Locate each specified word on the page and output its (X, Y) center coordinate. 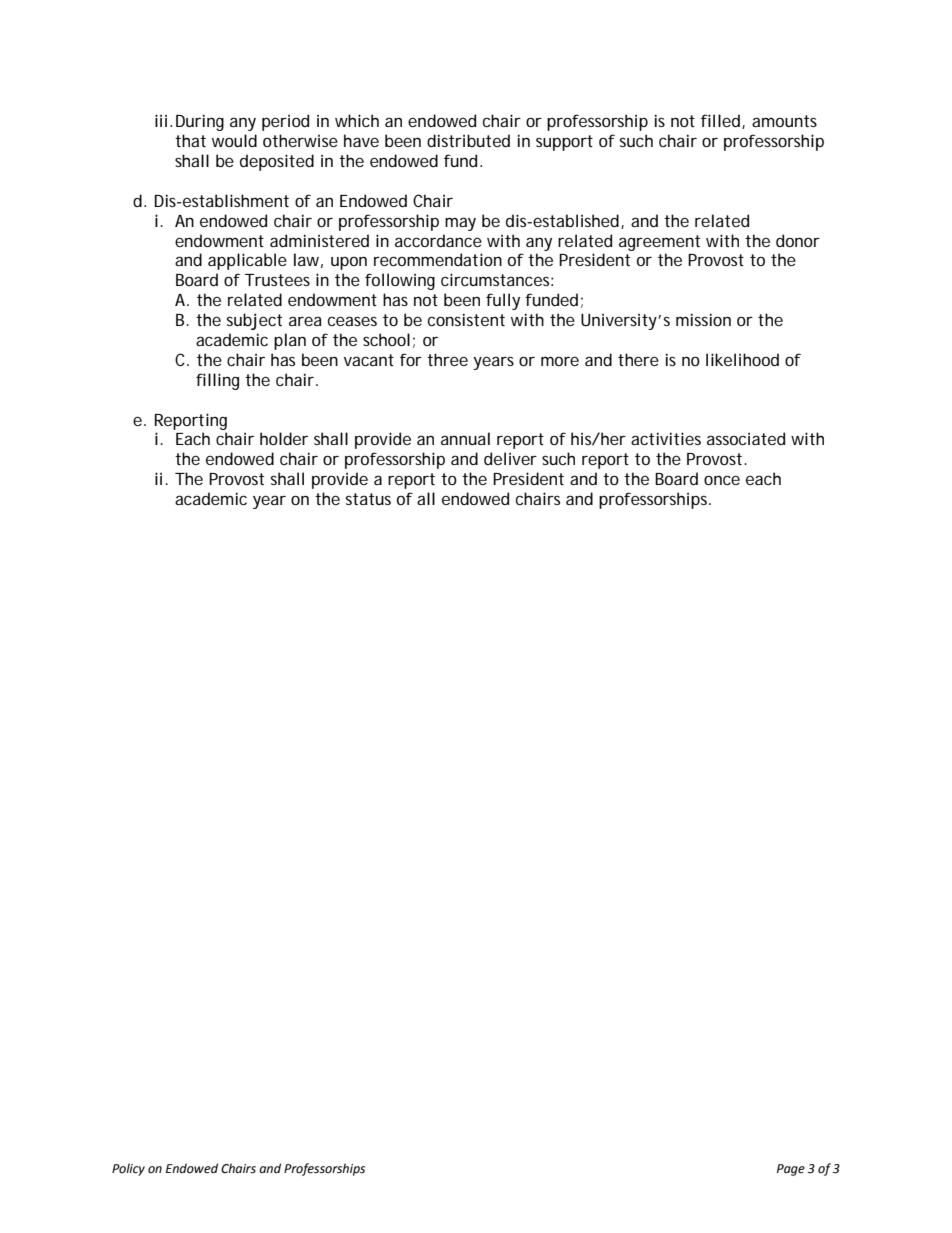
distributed (468, 140)
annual (465, 438)
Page (791, 1170)
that (190, 140)
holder (284, 438)
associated (746, 438)
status (368, 499)
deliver (510, 458)
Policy (128, 1169)
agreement (659, 243)
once (722, 480)
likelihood (742, 359)
